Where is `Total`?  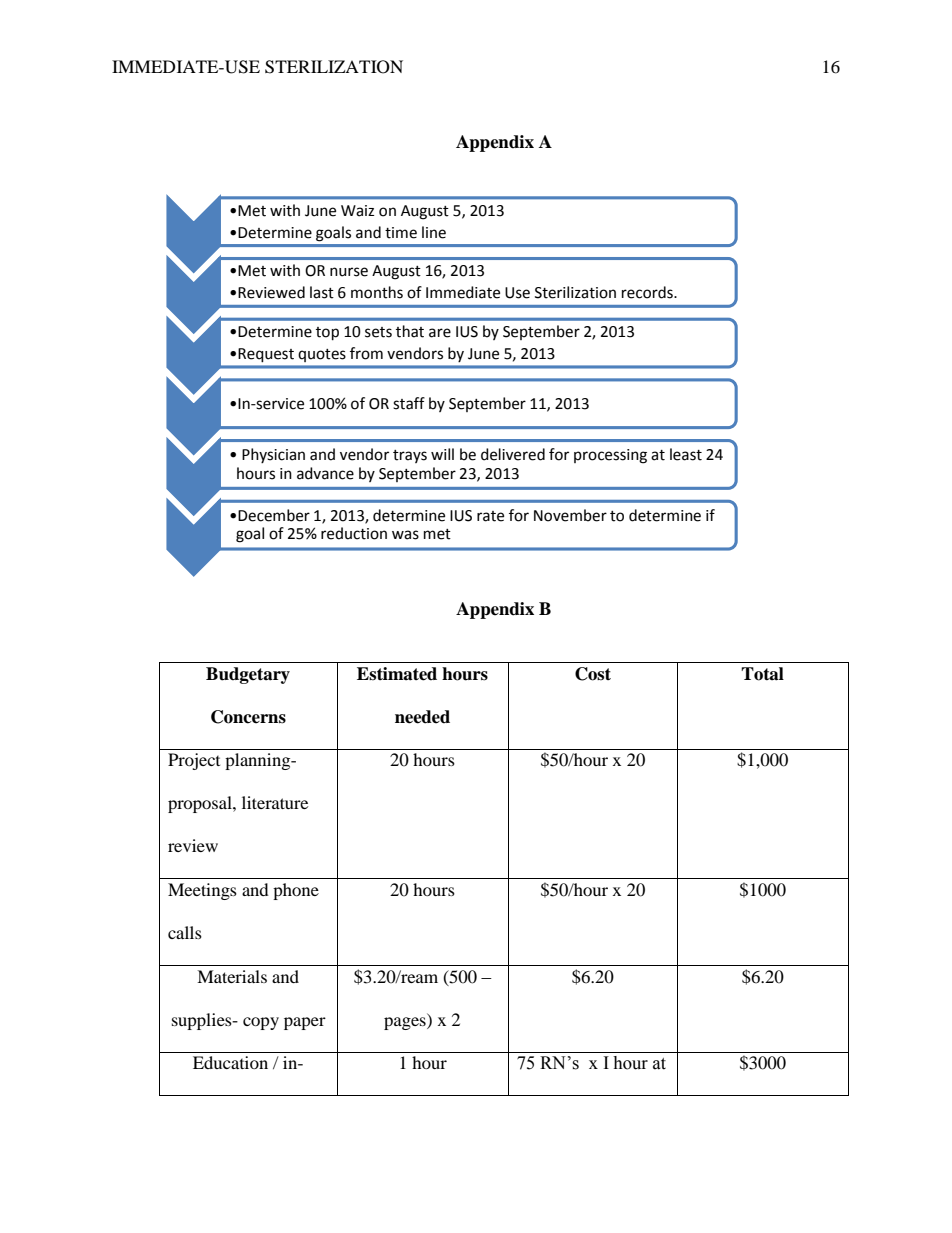 Total is located at coordinates (762, 674).
